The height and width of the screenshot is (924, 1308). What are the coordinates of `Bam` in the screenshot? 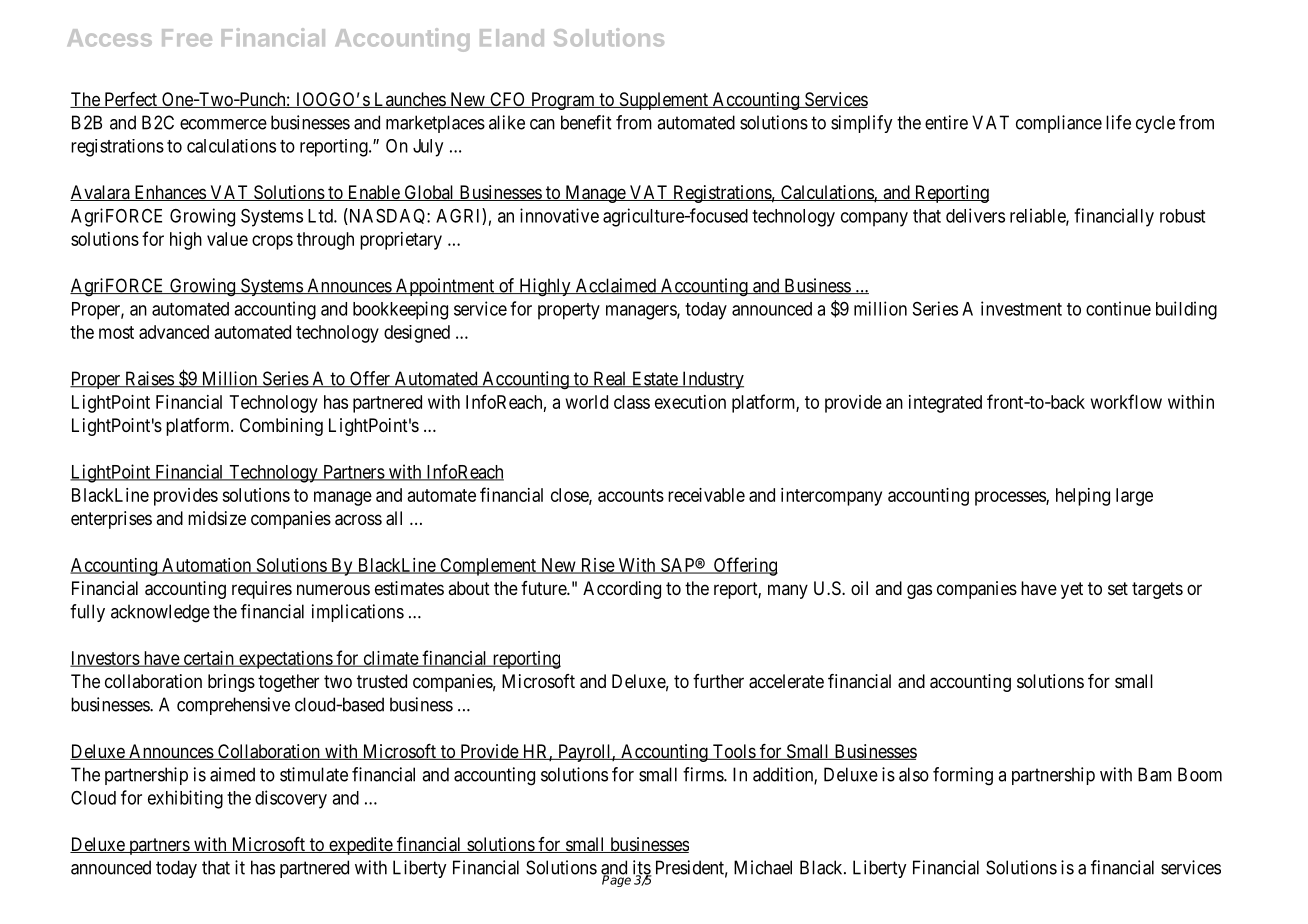 It's located at (1155, 774).
